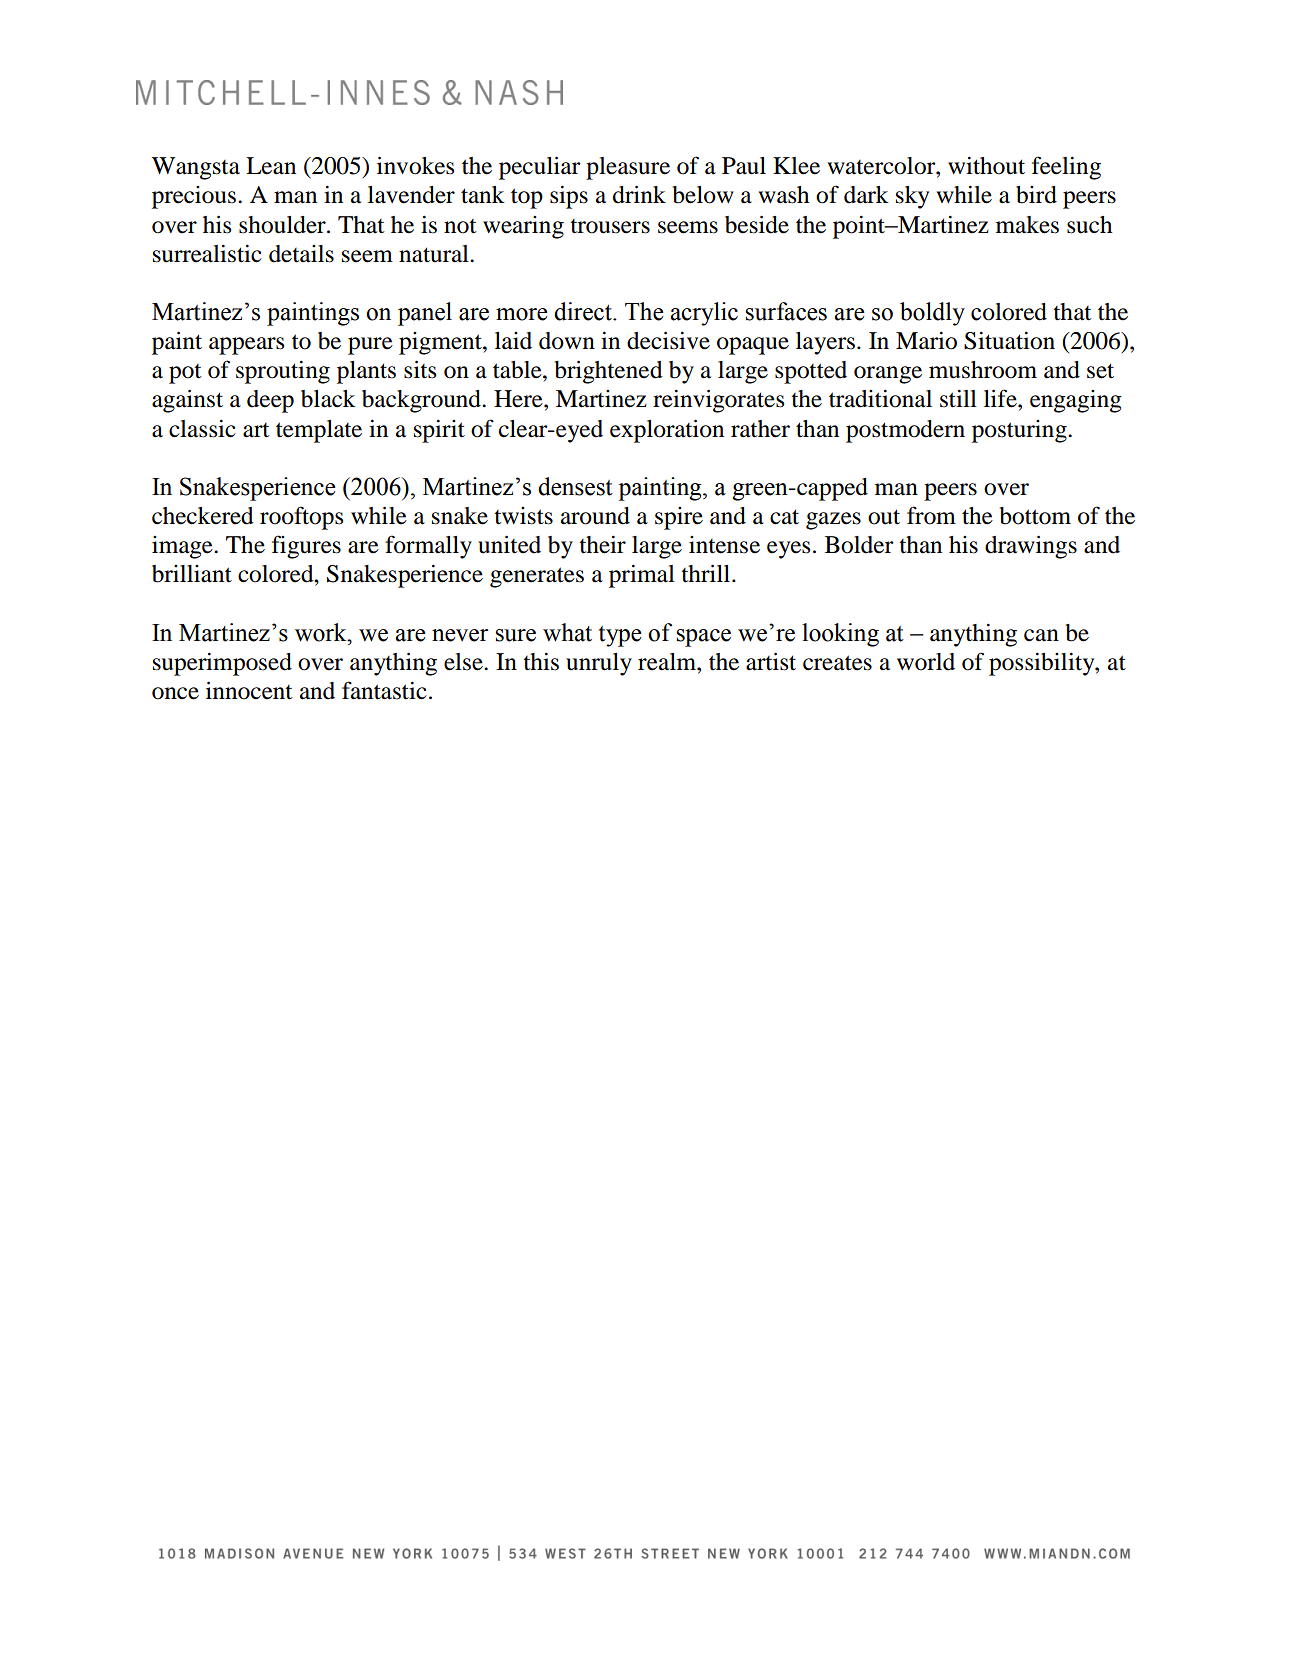 Image resolution: width=1289 pixels, height=1668 pixels. Describe the element at coordinates (271, 166) in the page. I see `Lean` at that location.
